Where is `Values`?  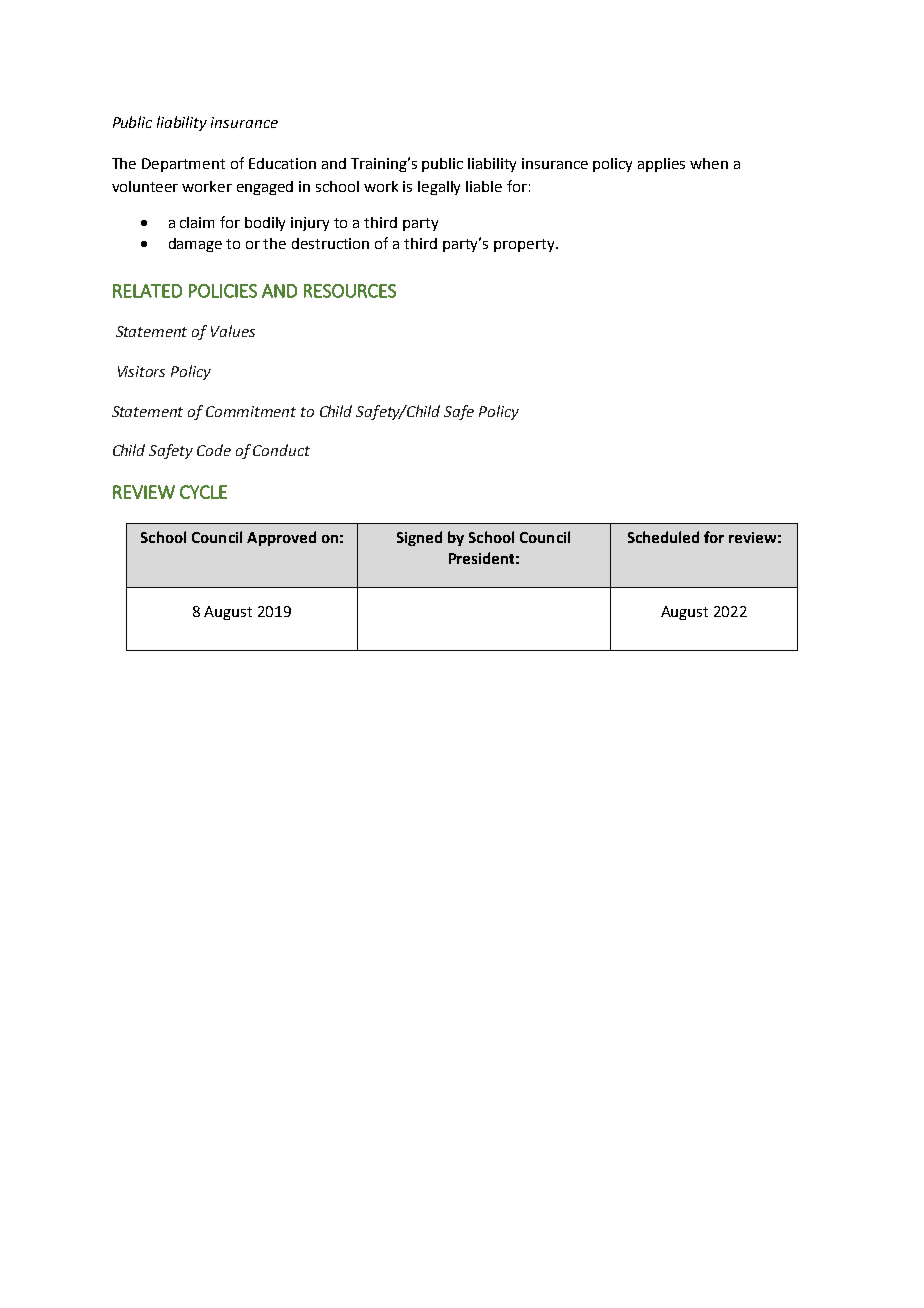 Values is located at coordinates (233, 331).
